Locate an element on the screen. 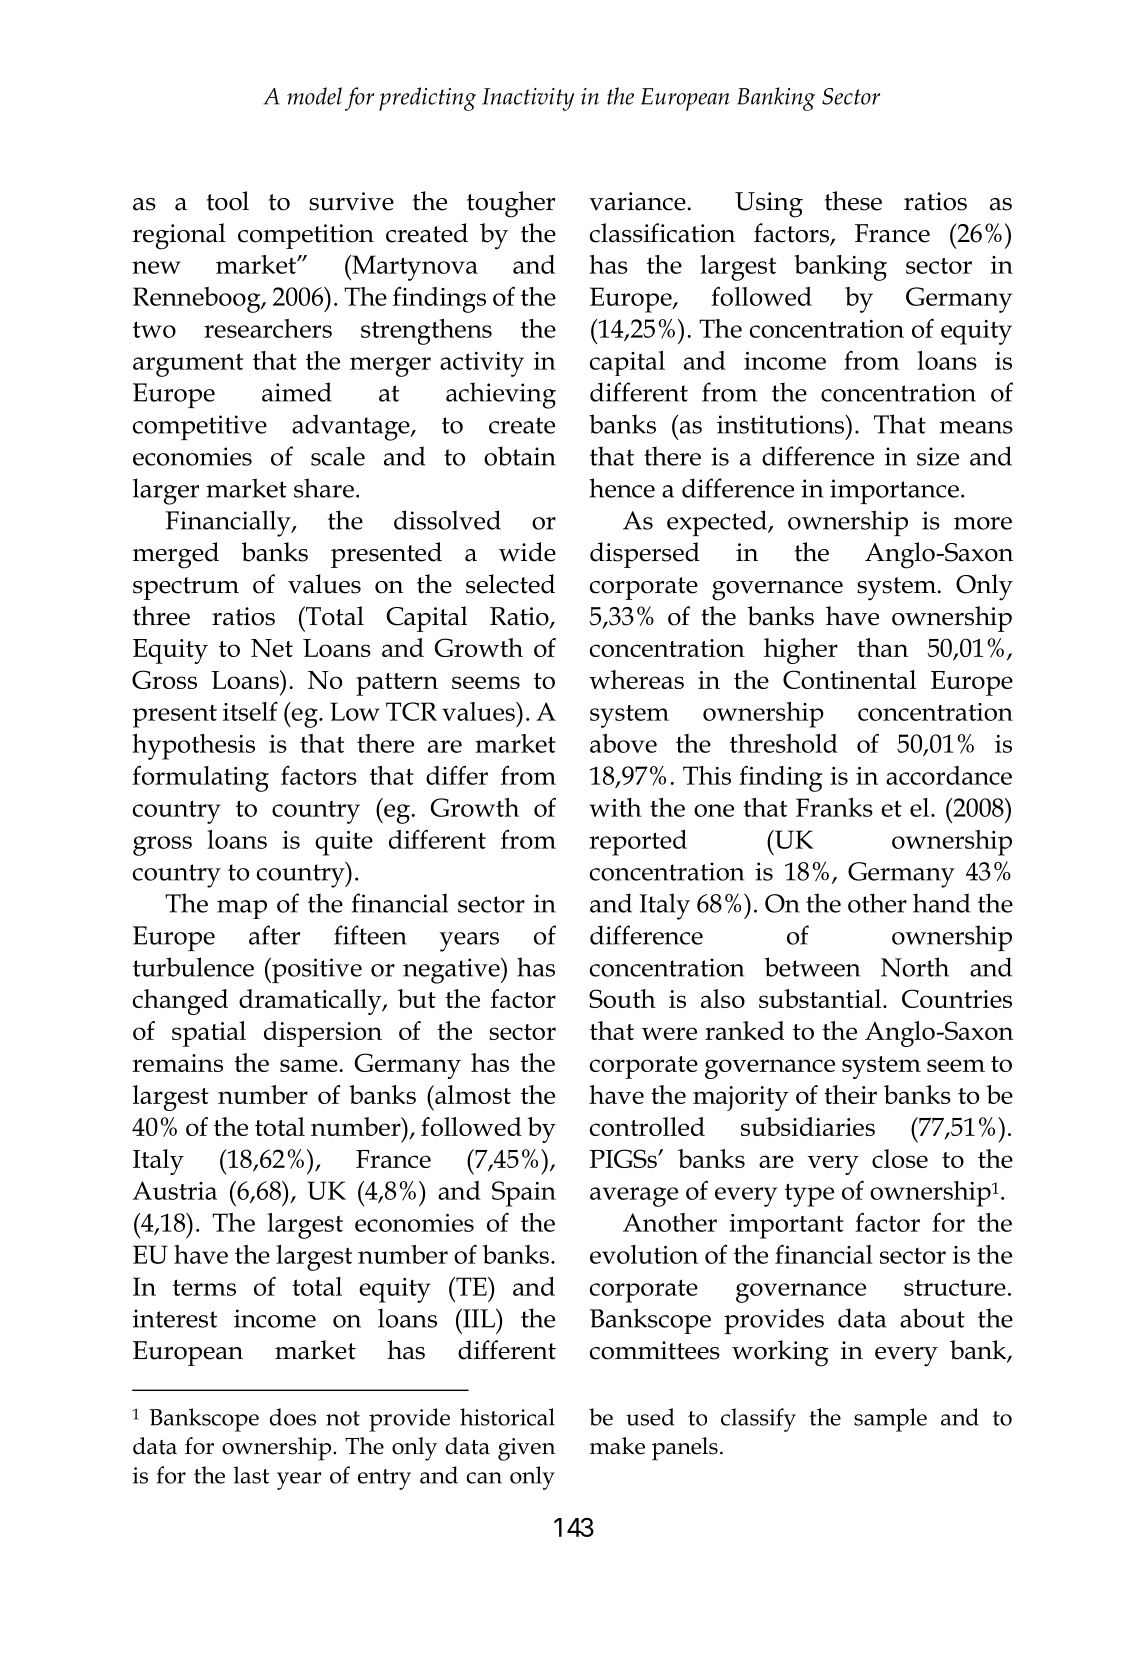 The height and width of the screenshot is (1655, 1145). with is located at coordinates (615, 807).
